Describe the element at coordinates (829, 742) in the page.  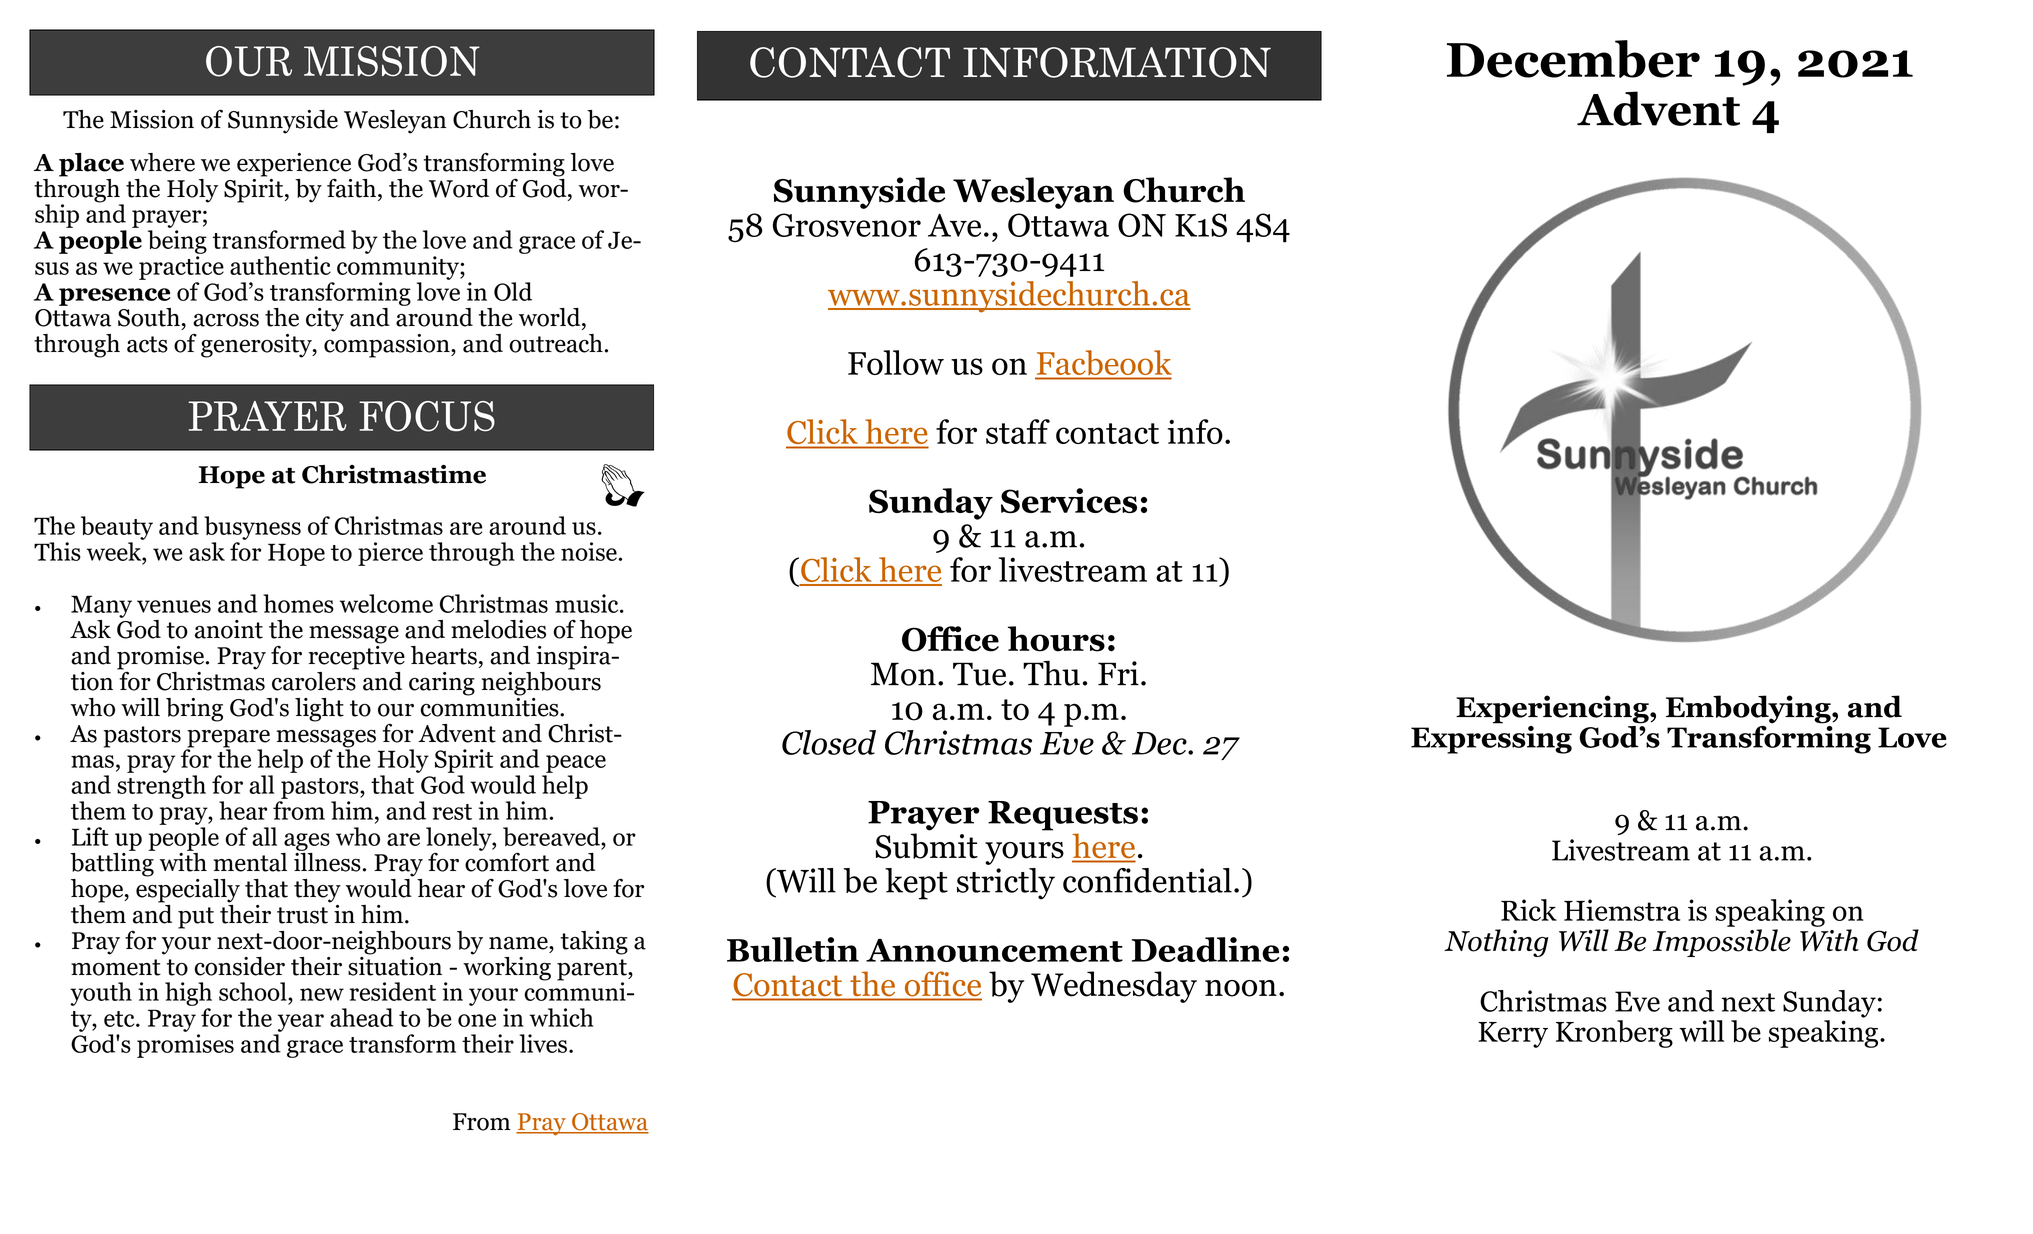
I see `Closed` at that location.
